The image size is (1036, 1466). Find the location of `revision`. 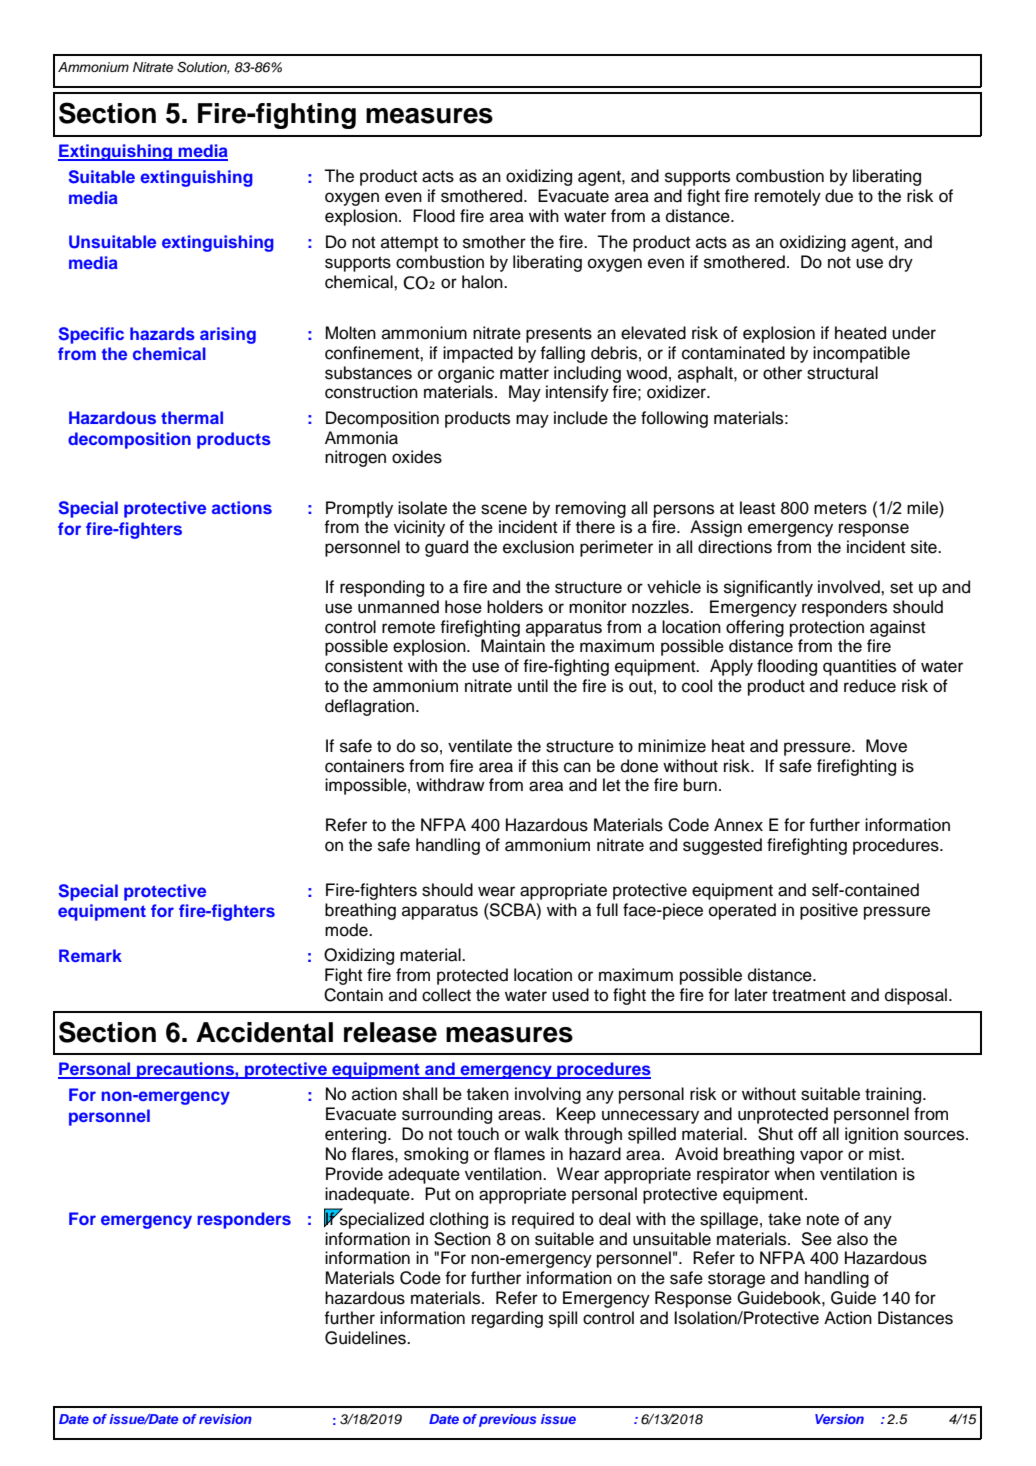

revision is located at coordinates (225, 1419).
